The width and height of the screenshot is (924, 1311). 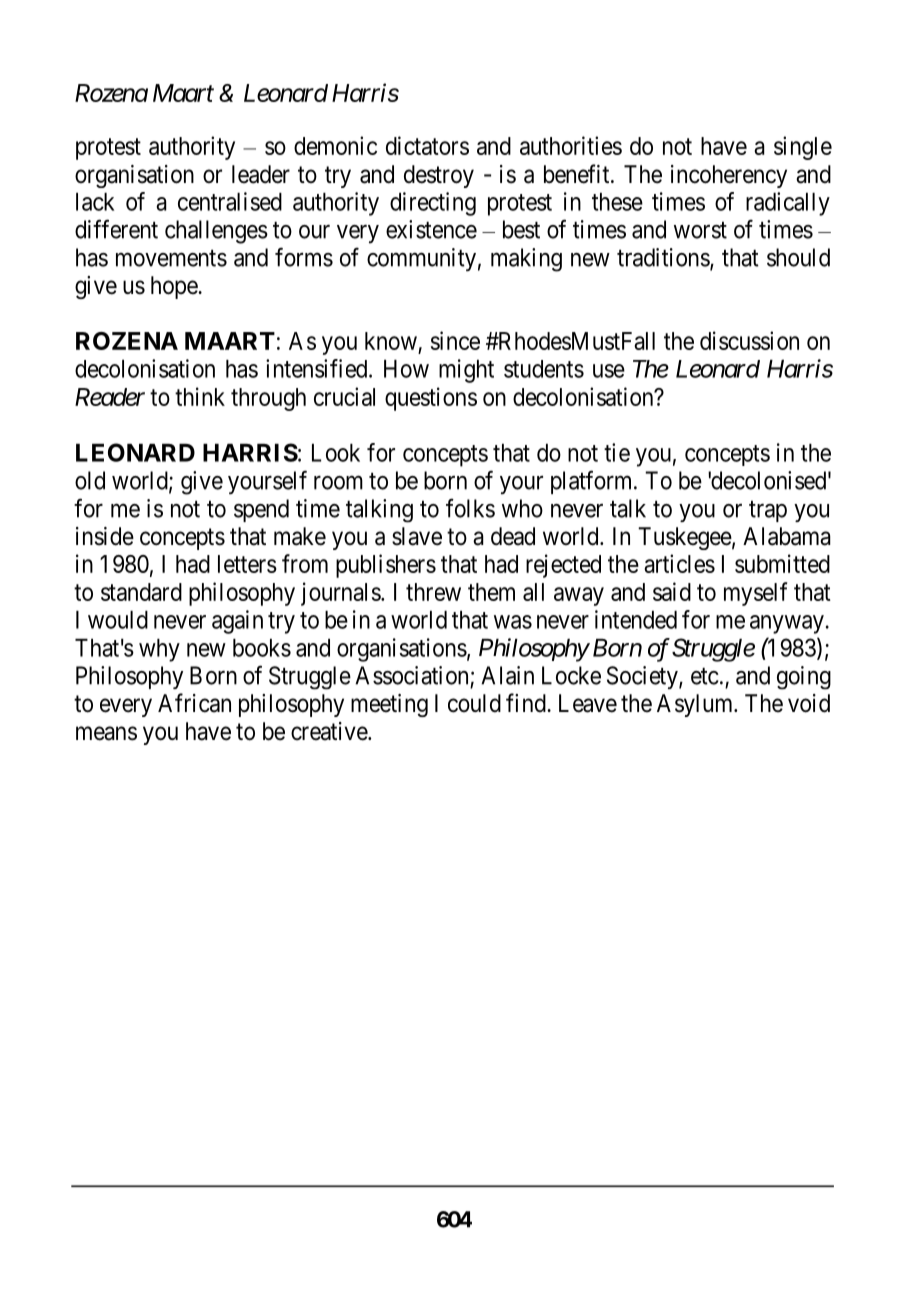 What do you see at coordinates (261, 174) in the screenshot?
I see `leader` at bounding box center [261, 174].
